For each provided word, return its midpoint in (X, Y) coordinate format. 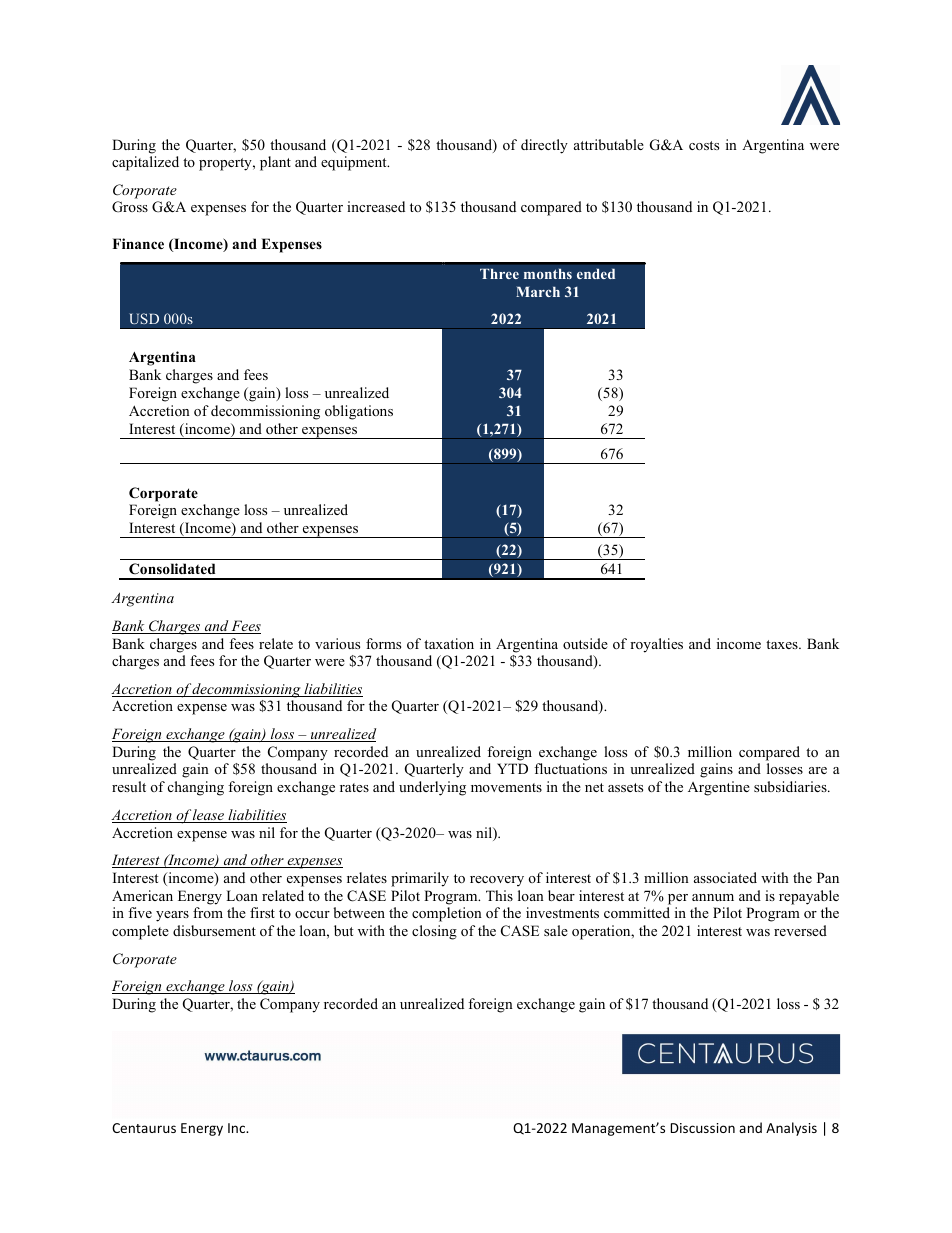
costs (704, 145)
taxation (449, 643)
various (337, 643)
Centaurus (144, 1128)
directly (544, 146)
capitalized (145, 163)
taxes (783, 644)
